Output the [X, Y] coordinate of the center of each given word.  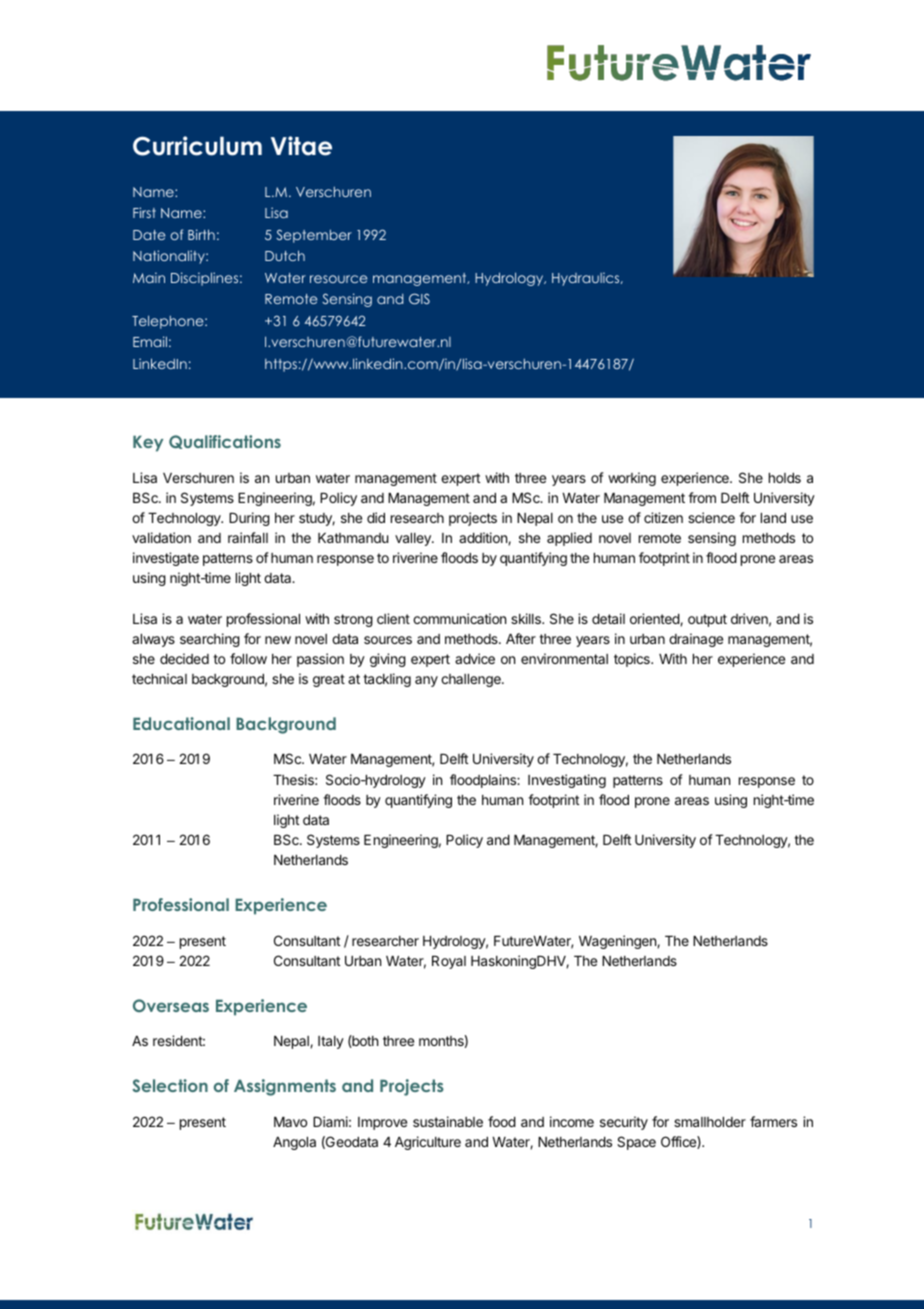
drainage [696, 640]
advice [475, 658]
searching [210, 640]
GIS [419, 298]
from [702, 497]
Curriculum [197, 146]
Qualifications [225, 442]
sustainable [448, 1121]
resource [338, 279]
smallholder [710, 1122]
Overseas [171, 1005]
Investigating [567, 781]
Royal [449, 962]
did [376, 517]
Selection [170, 1085]
